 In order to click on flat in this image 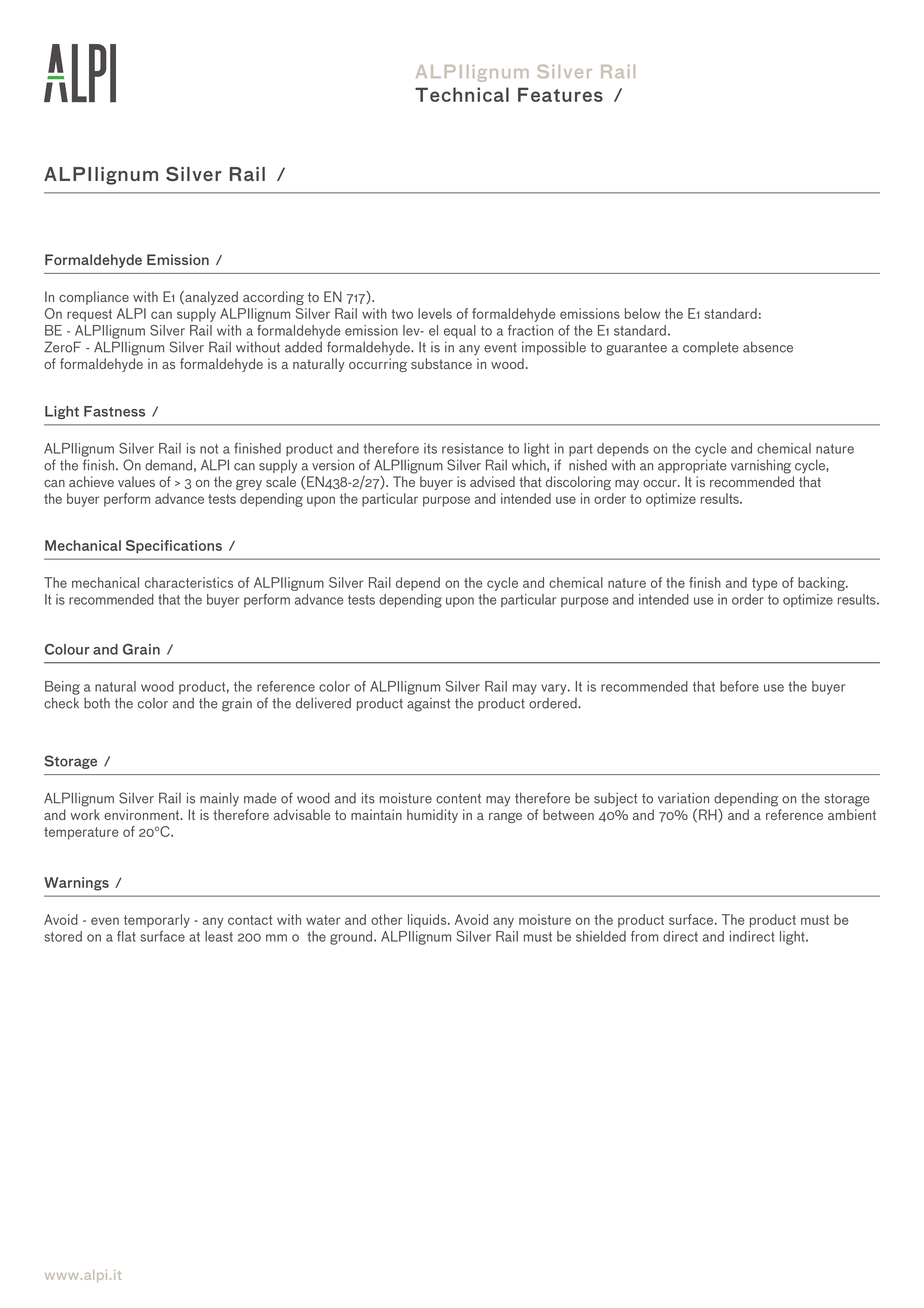, I will do `click(126, 936)`.
